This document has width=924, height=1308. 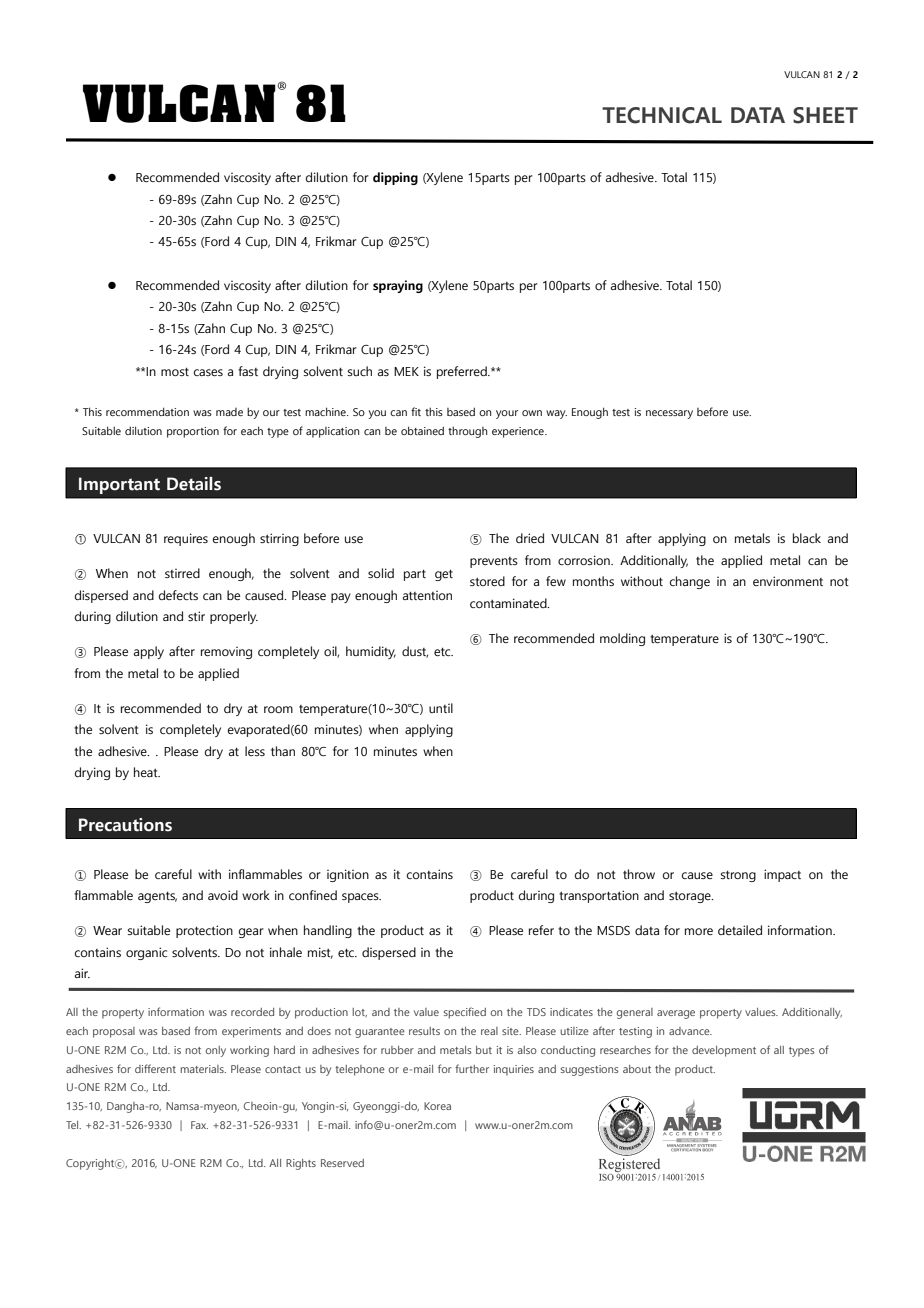 I want to click on change, so click(x=690, y=582).
